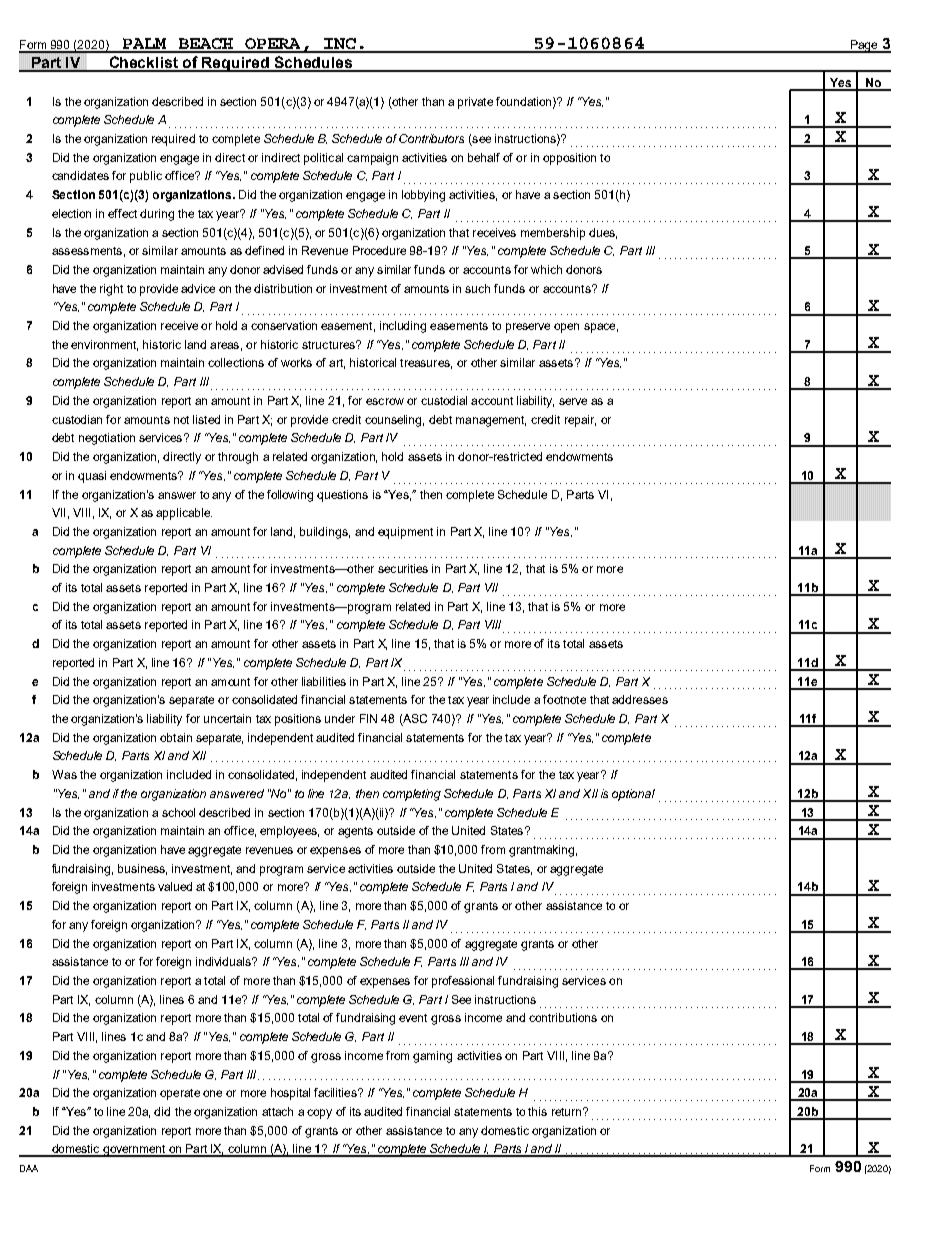 The width and height of the page is (952, 1233). What do you see at coordinates (444, 400) in the page?
I see `custodial` at bounding box center [444, 400].
